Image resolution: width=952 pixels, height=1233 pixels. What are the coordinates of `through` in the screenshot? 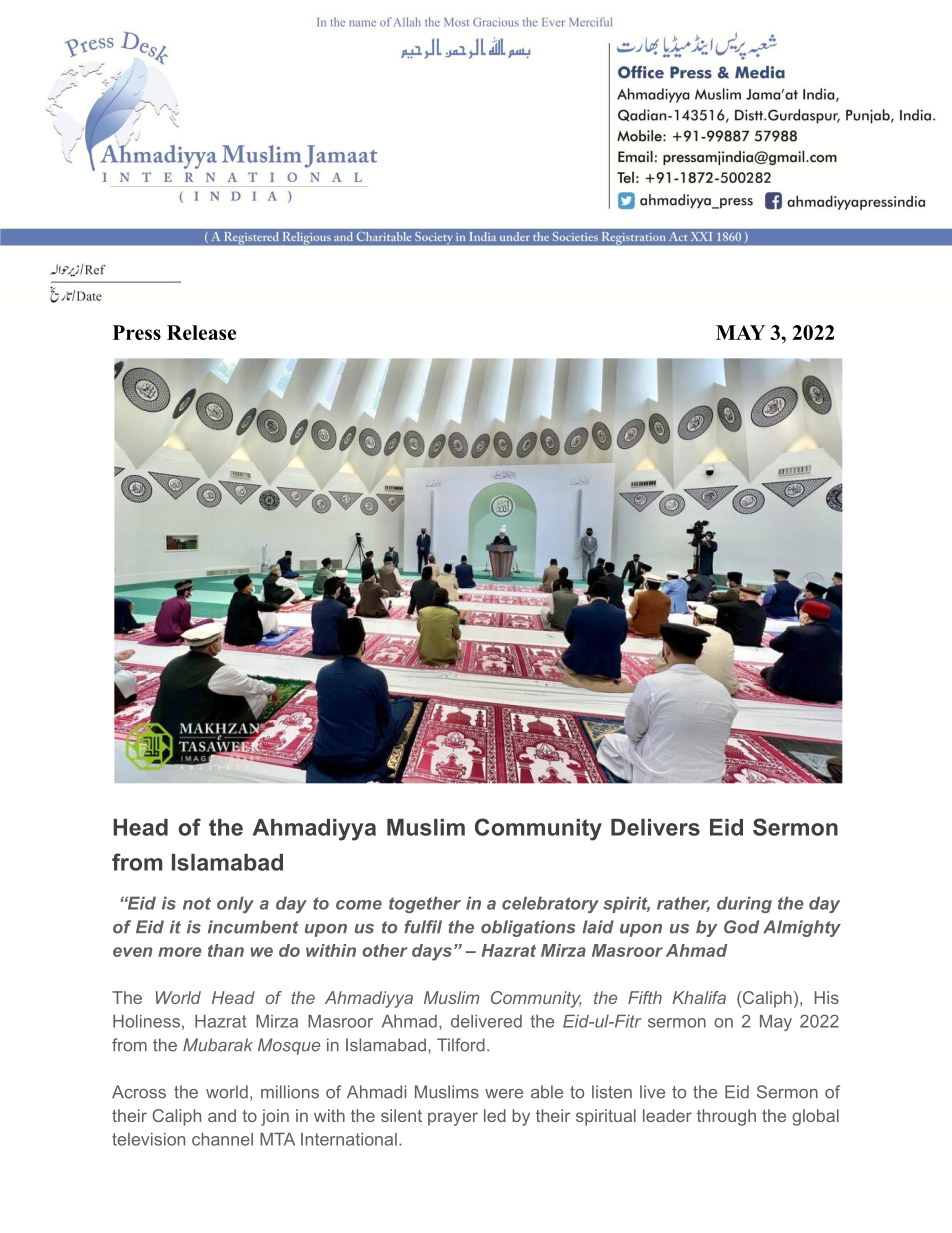 It's located at (726, 1117).
